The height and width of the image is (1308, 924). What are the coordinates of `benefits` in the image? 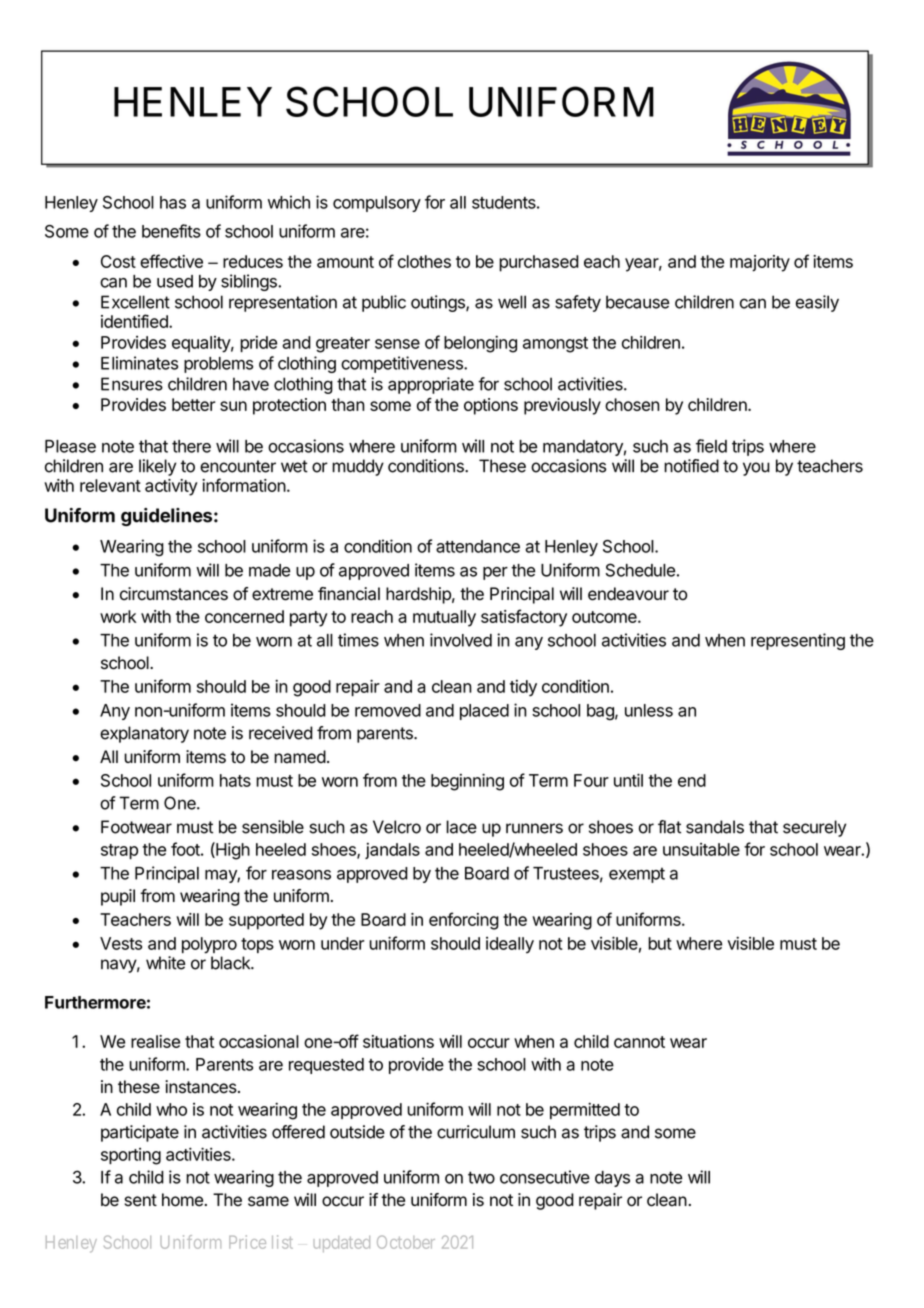 It's located at (171, 231).
